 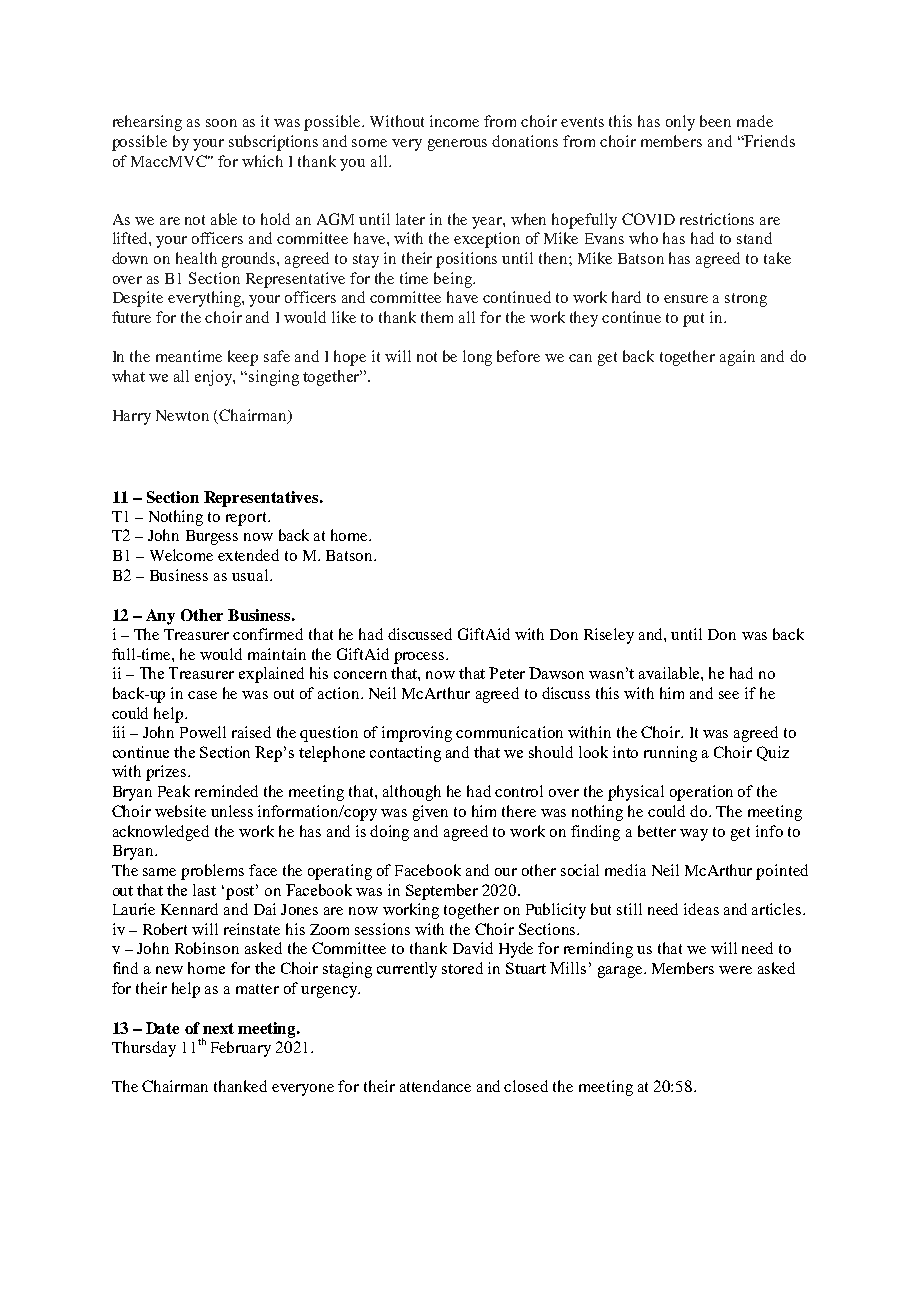 What do you see at coordinates (221, 123) in the image?
I see `soon` at bounding box center [221, 123].
